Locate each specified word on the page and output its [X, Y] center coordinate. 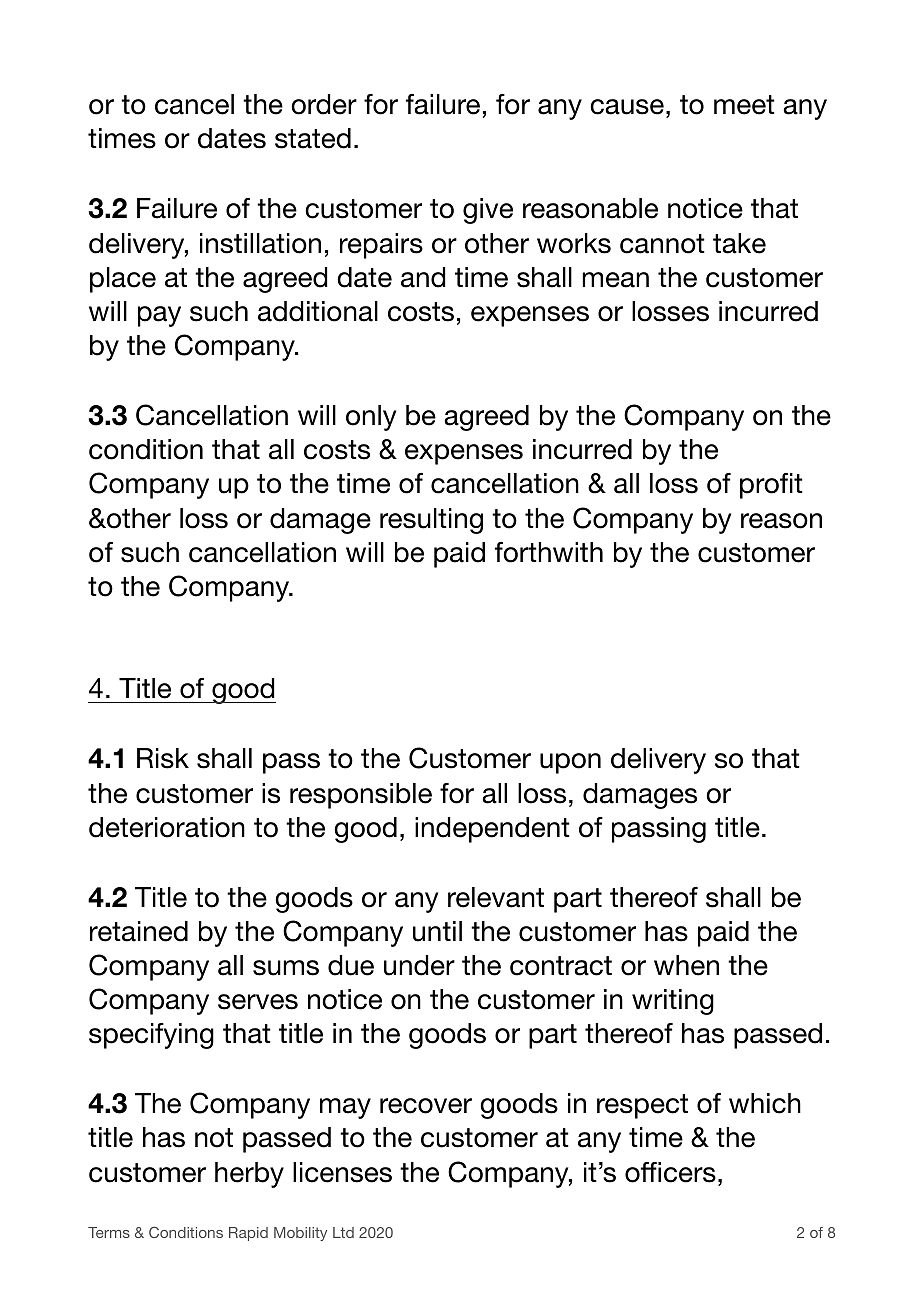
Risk [163, 758]
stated [313, 138]
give [488, 211]
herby [249, 1175]
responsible [361, 796]
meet [744, 105]
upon [570, 763]
